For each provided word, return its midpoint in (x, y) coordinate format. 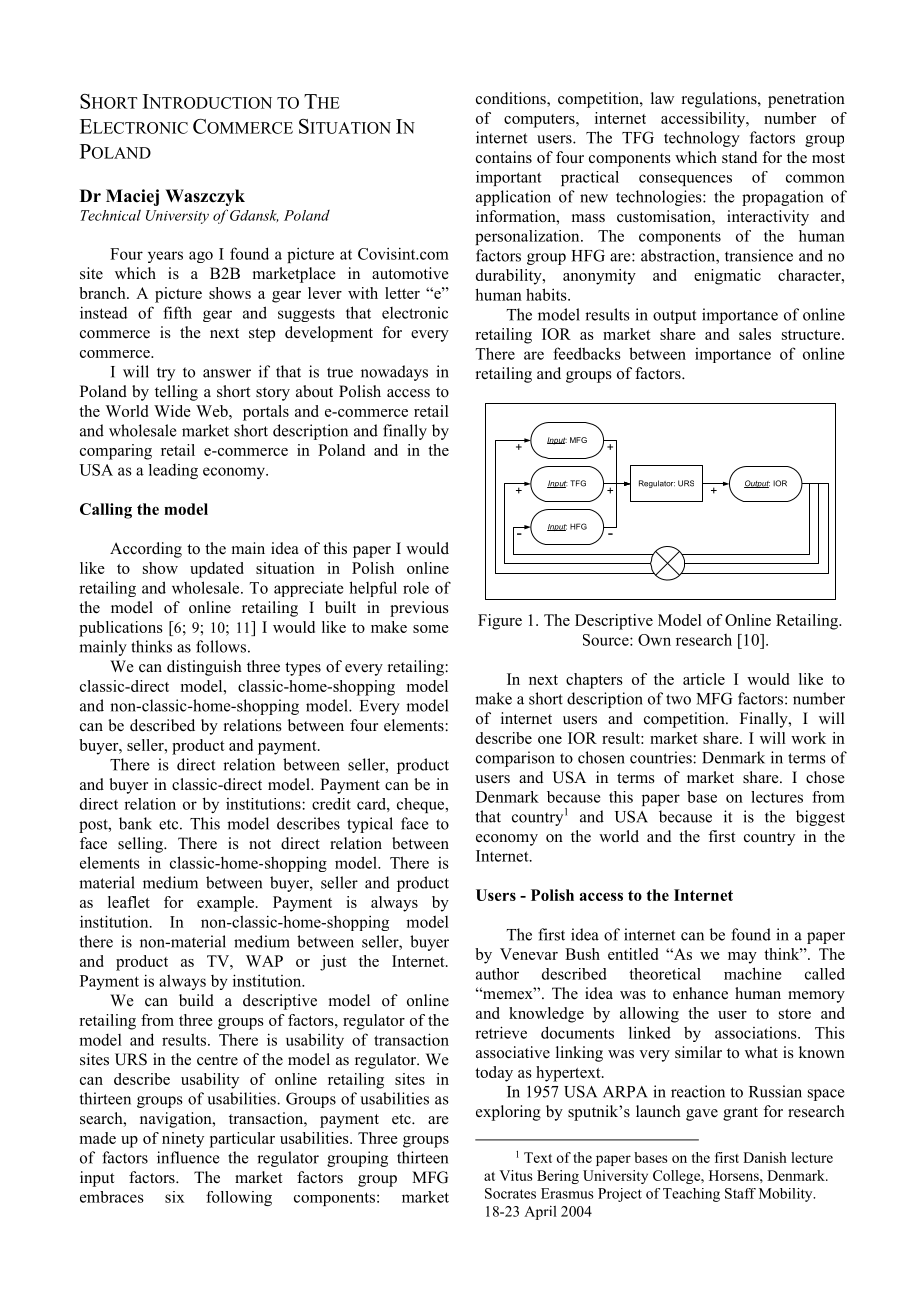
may (742, 958)
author (497, 974)
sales (755, 334)
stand (740, 157)
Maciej (132, 197)
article (704, 679)
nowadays (394, 373)
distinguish (204, 668)
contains (504, 157)
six (175, 1197)
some (431, 629)
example (227, 904)
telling (176, 393)
